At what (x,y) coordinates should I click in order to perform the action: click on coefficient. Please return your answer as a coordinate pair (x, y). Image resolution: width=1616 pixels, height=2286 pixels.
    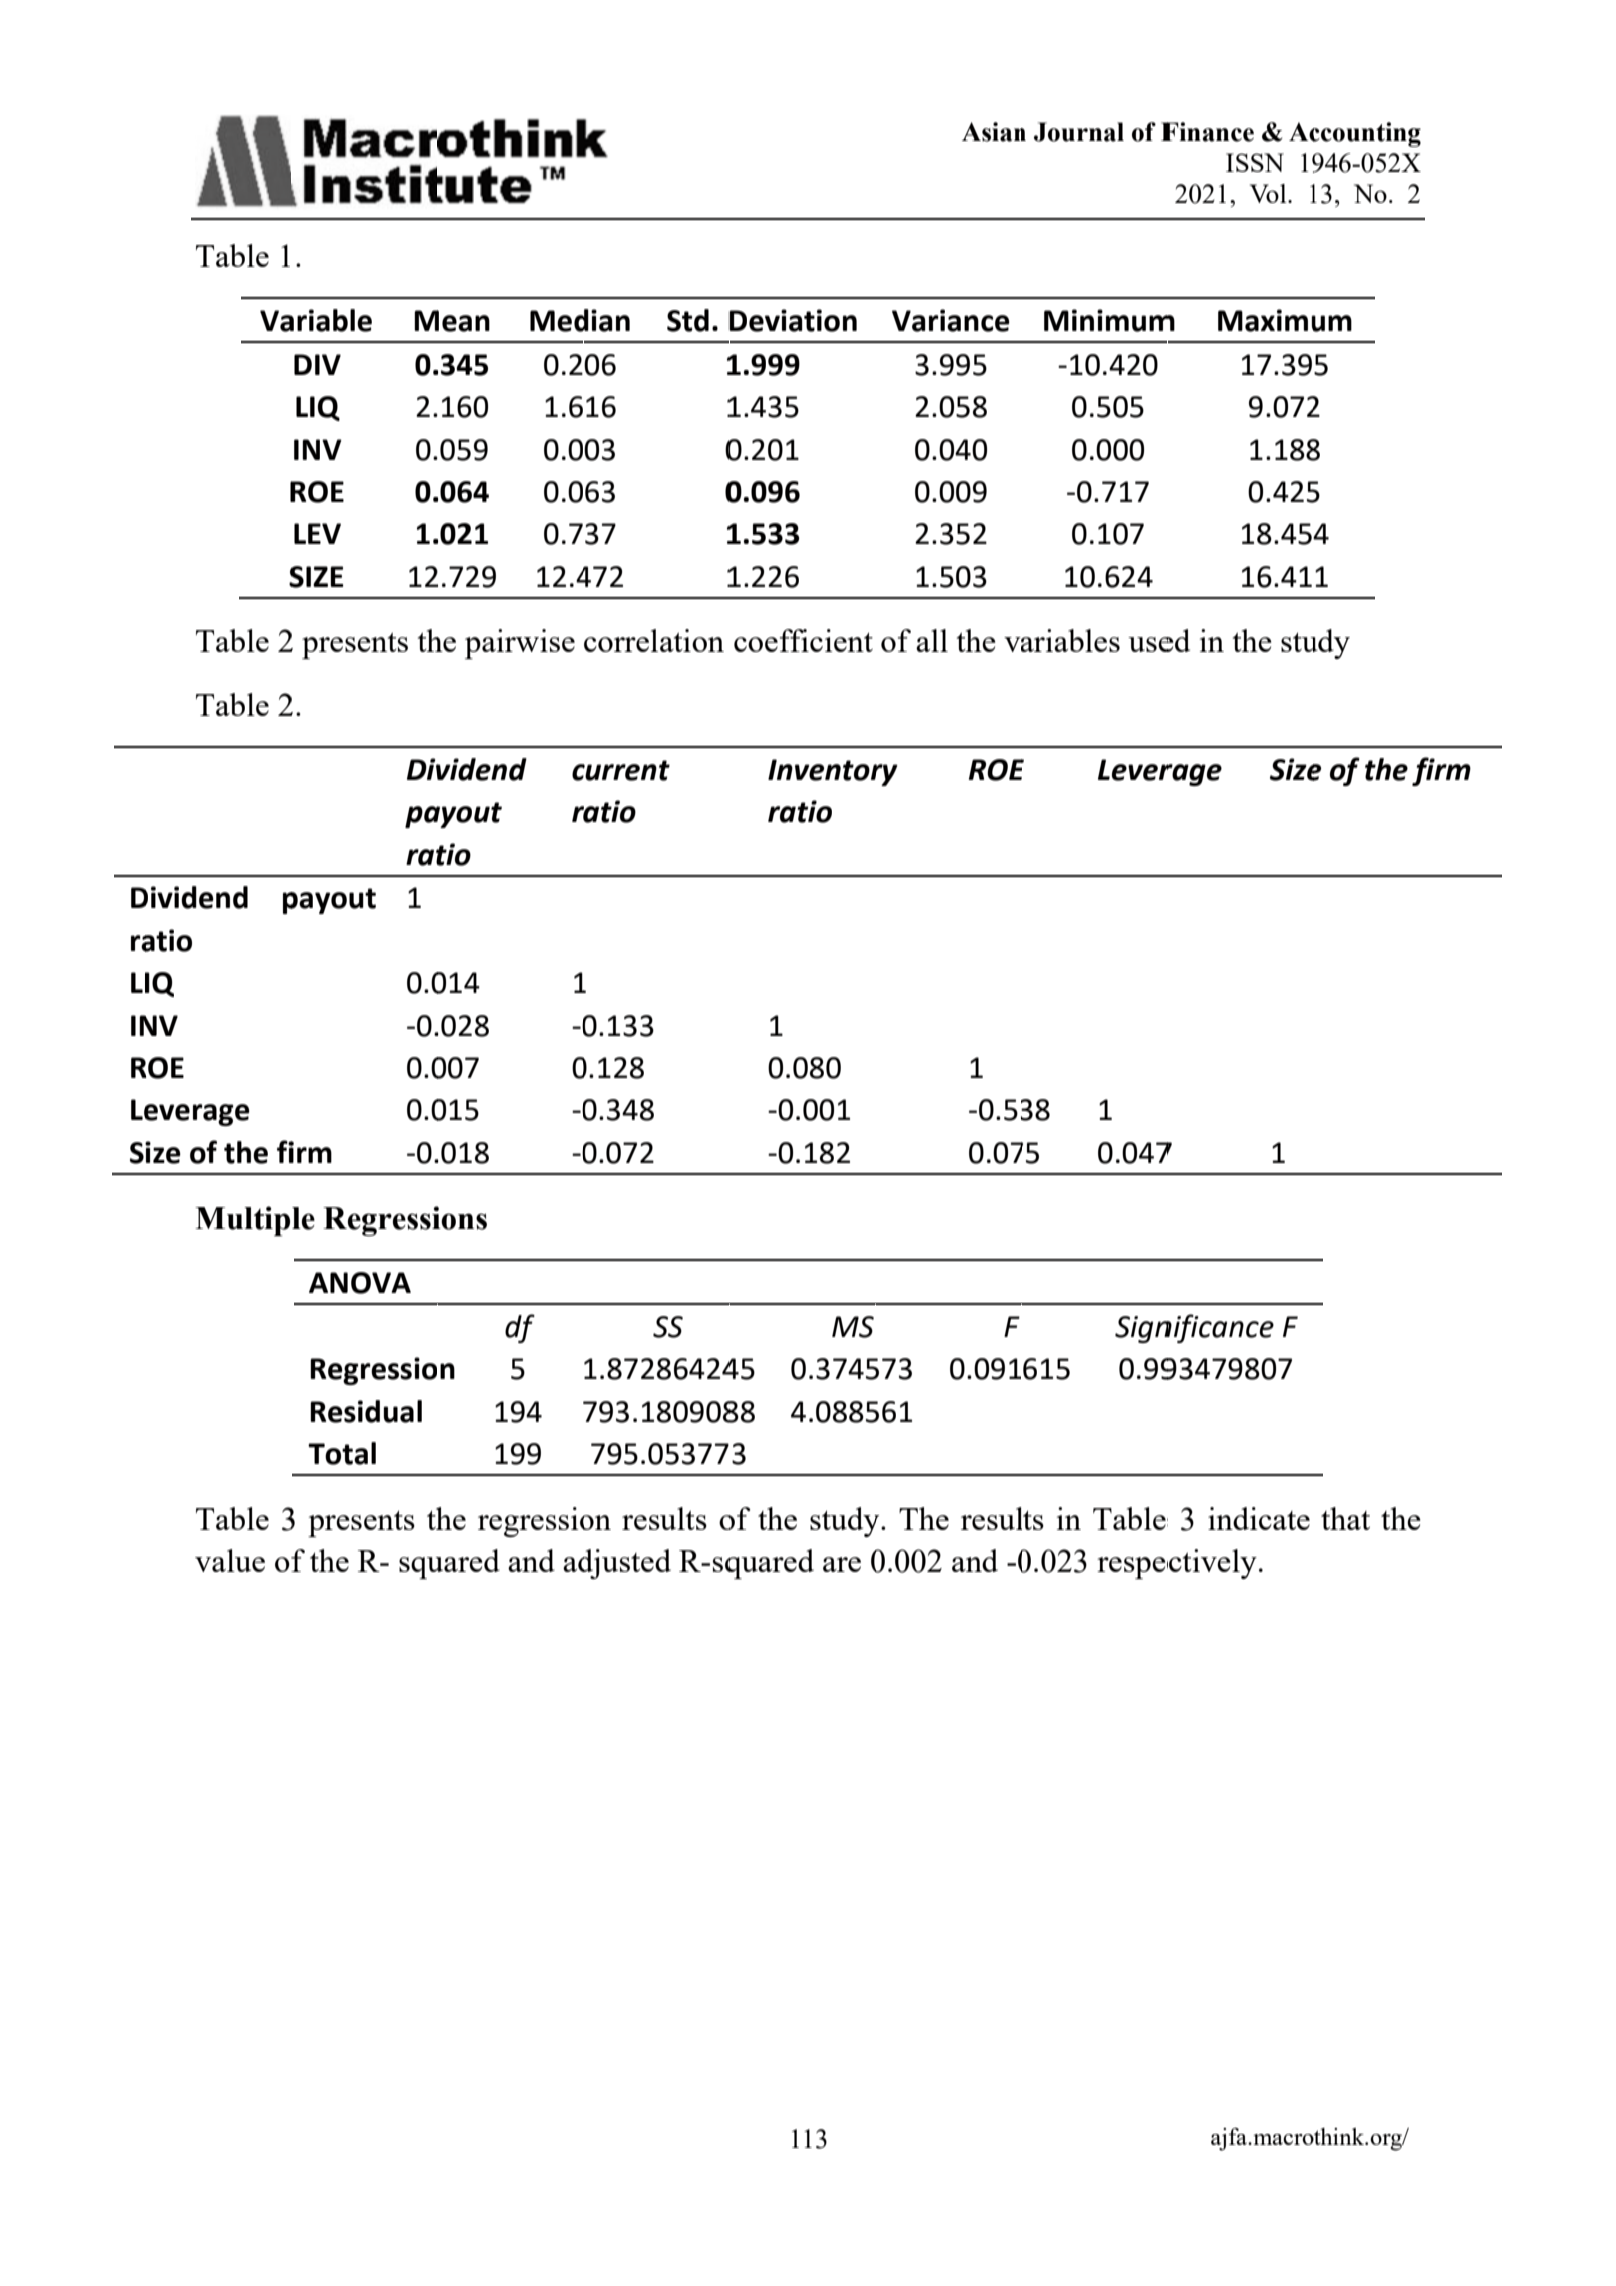
    Looking at the image, I should click on (803, 640).
